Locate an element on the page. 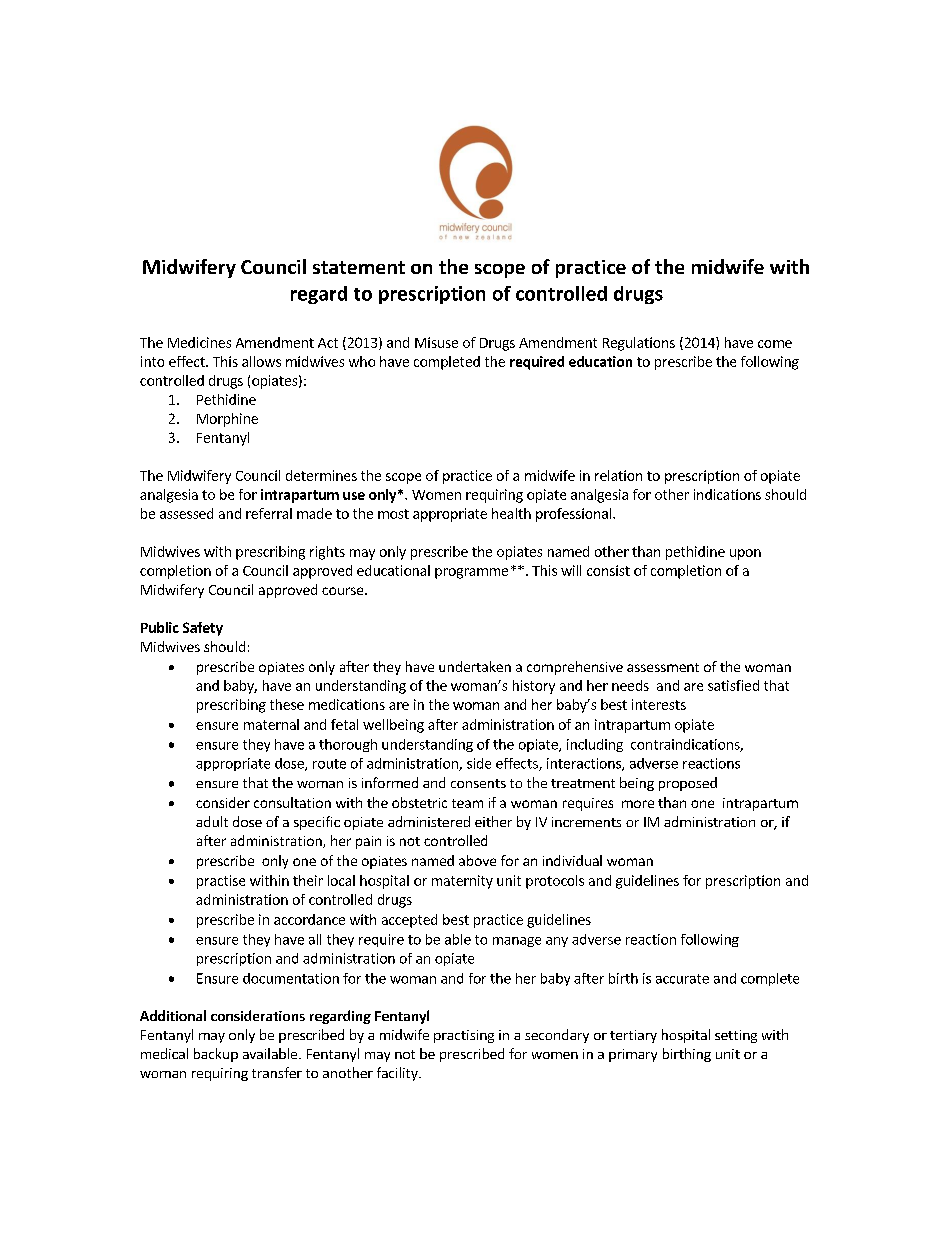 This page has width=952, height=1233. Medicines is located at coordinates (199, 342).
